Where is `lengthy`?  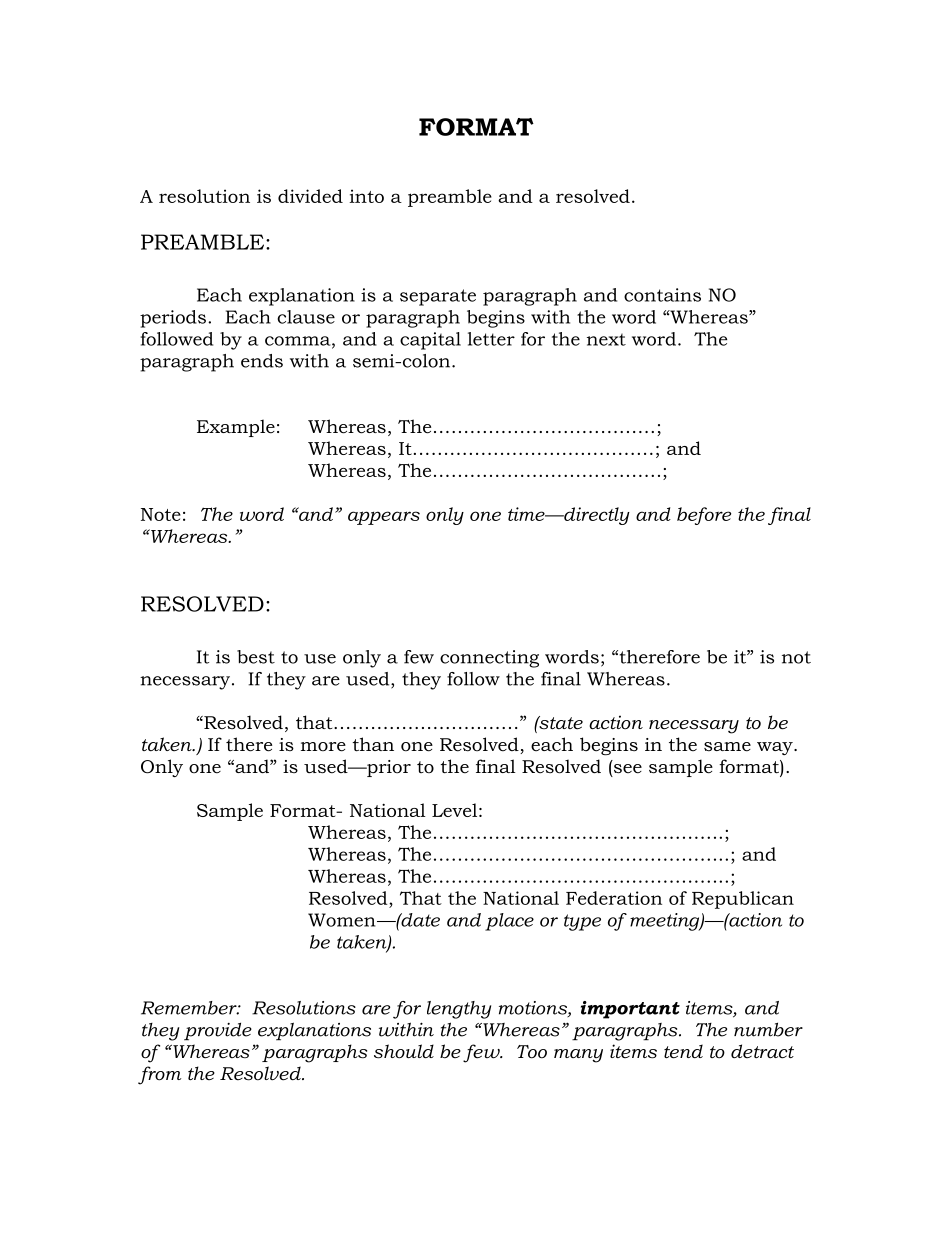 lengthy is located at coordinates (459, 1010).
